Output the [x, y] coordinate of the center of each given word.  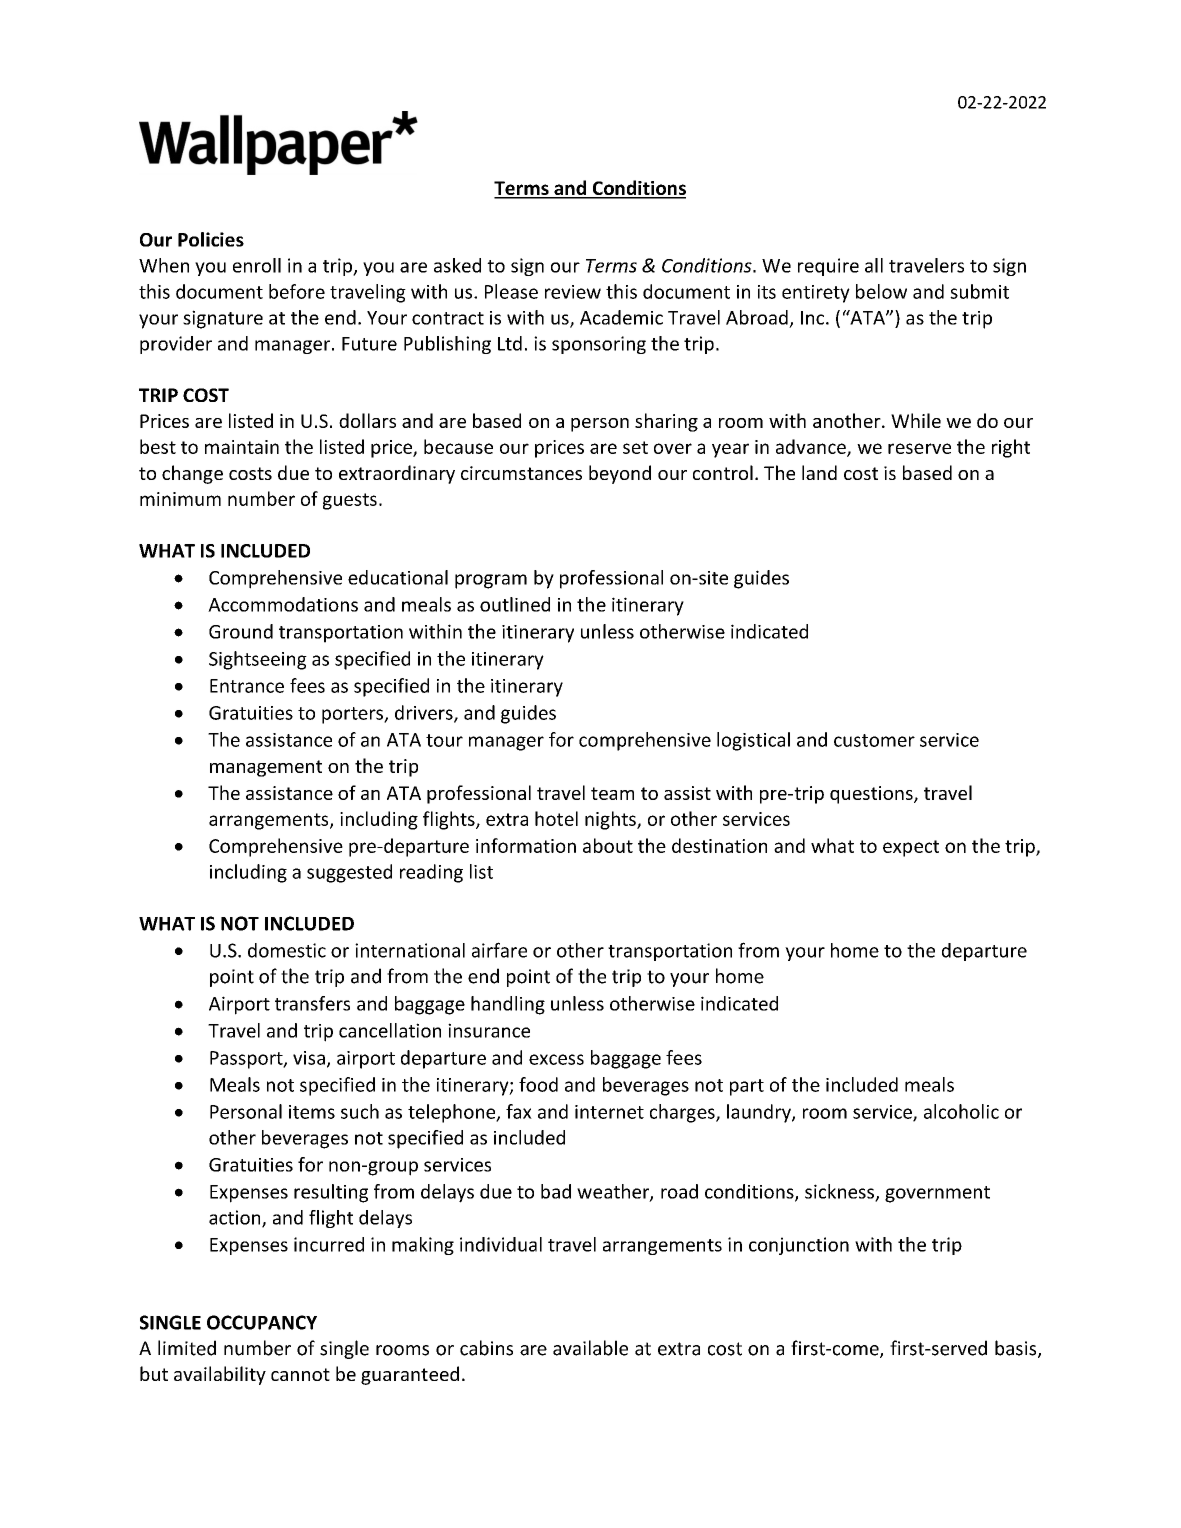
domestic [287, 950]
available [590, 1348]
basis [1017, 1349]
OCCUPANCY [262, 1322]
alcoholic [961, 1111]
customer [874, 740]
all [874, 265]
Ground [241, 631]
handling [508, 1005]
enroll [257, 265]
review [573, 292]
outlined [515, 604]
